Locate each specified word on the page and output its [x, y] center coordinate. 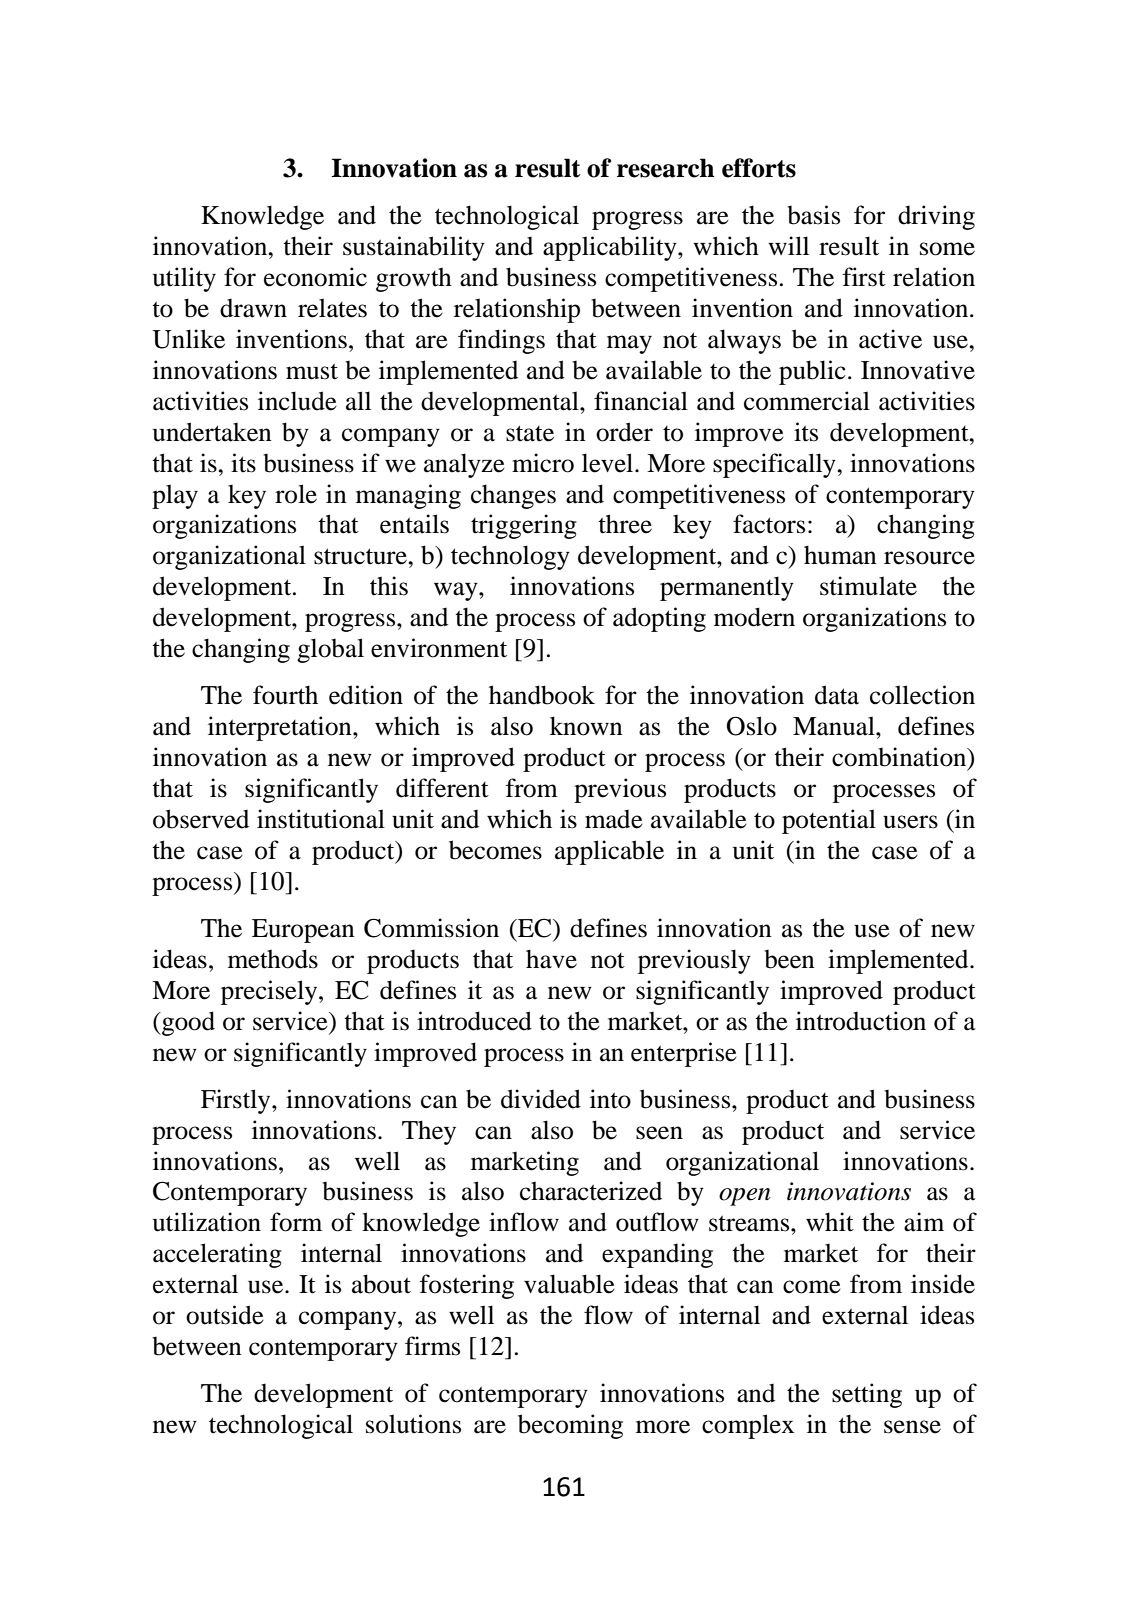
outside [225, 1315]
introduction [861, 1021]
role [296, 494]
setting [867, 1395]
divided [541, 1099]
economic [315, 277]
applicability [611, 248]
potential [829, 821]
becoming [570, 1426]
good [187, 1023]
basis [813, 215]
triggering [524, 526]
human [840, 555]
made [614, 819]
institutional [321, 819]
